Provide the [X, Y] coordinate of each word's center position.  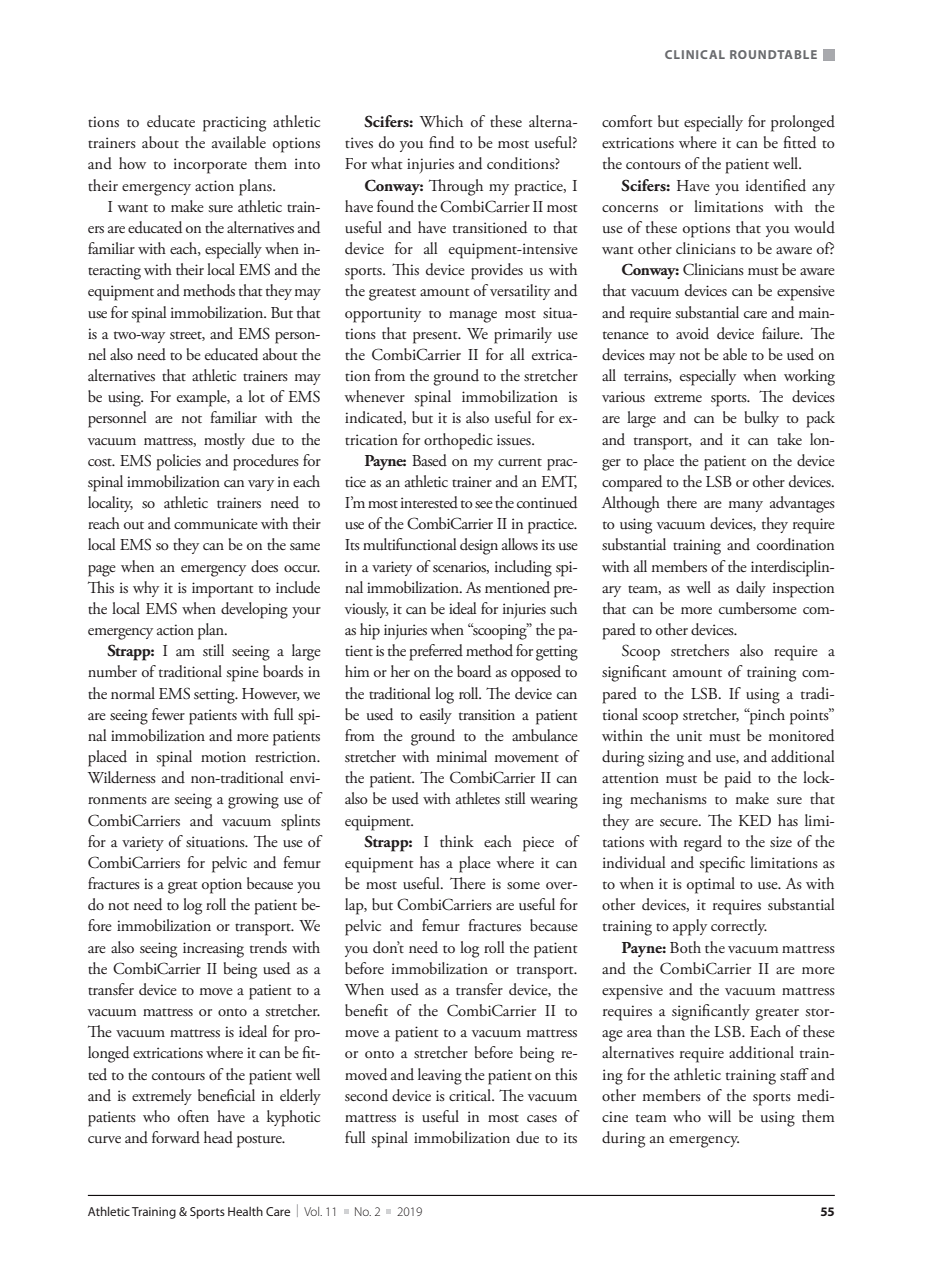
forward [176, 1137]
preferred [436, 652]
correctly [739, 927]
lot [256, 396]
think [457, 841]
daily [751, 589]
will [719, 1116]
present [436, 337]
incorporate [210, 166]
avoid [692, 333]
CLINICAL [695, 54]
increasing [213, 950]
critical [471, 1095]
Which [441, 121]
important [222, 590]
